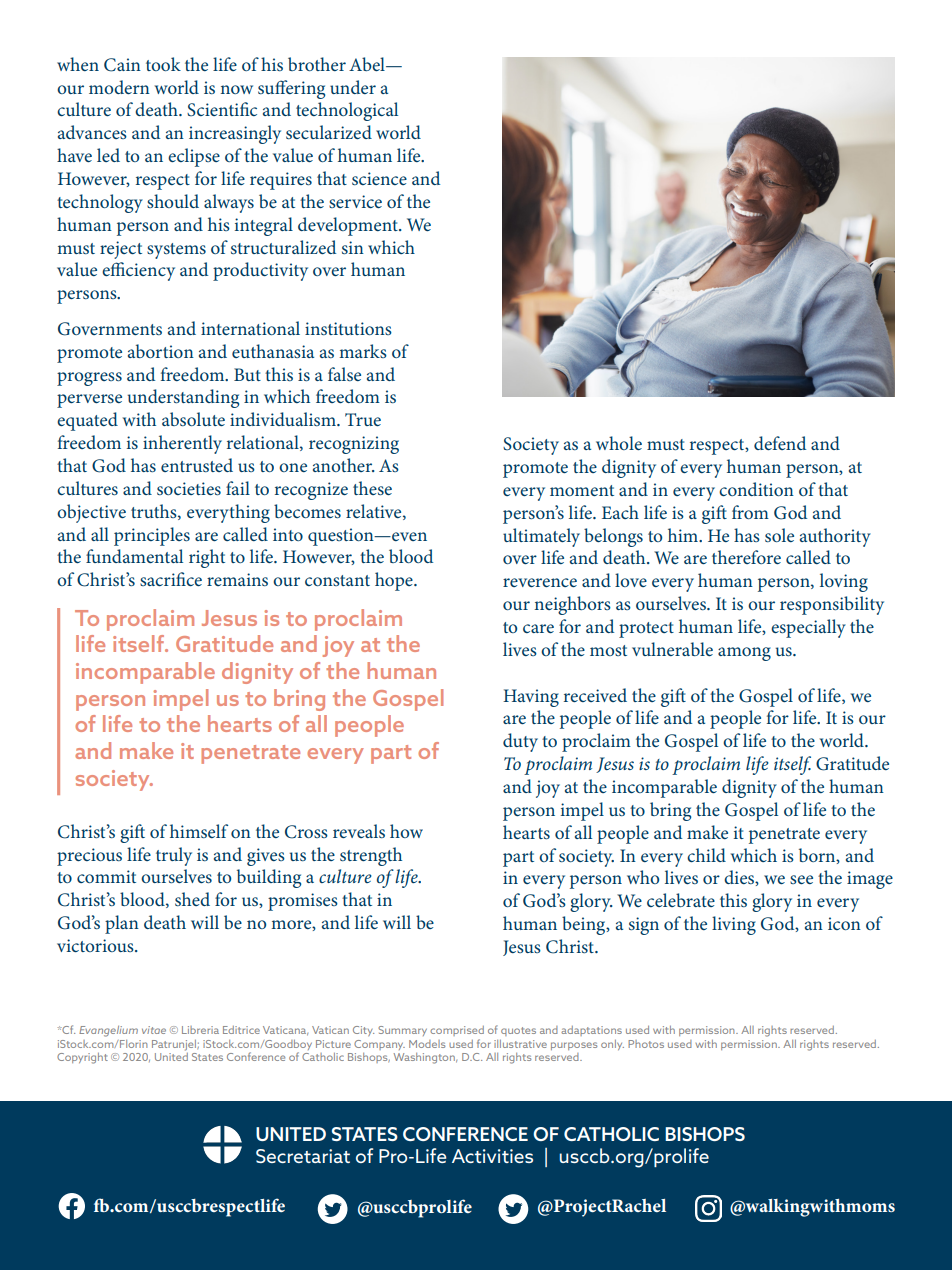 This image has height=1270, width=952. What do you see at coordinates (706, 855) in the image?
I see `child` at bounding box center [706, 855].
